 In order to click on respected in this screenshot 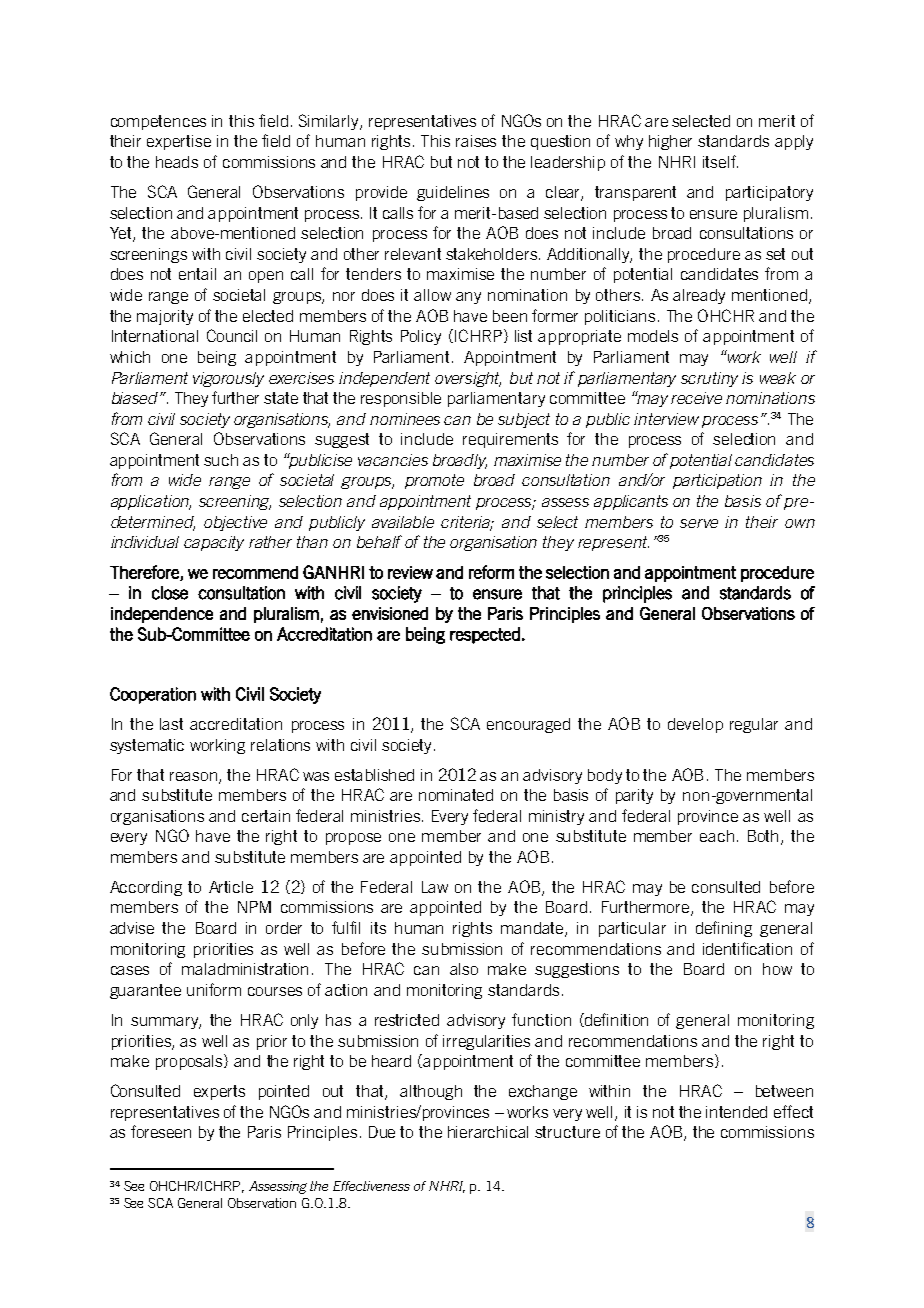, I will do `click(485, 635)`.
